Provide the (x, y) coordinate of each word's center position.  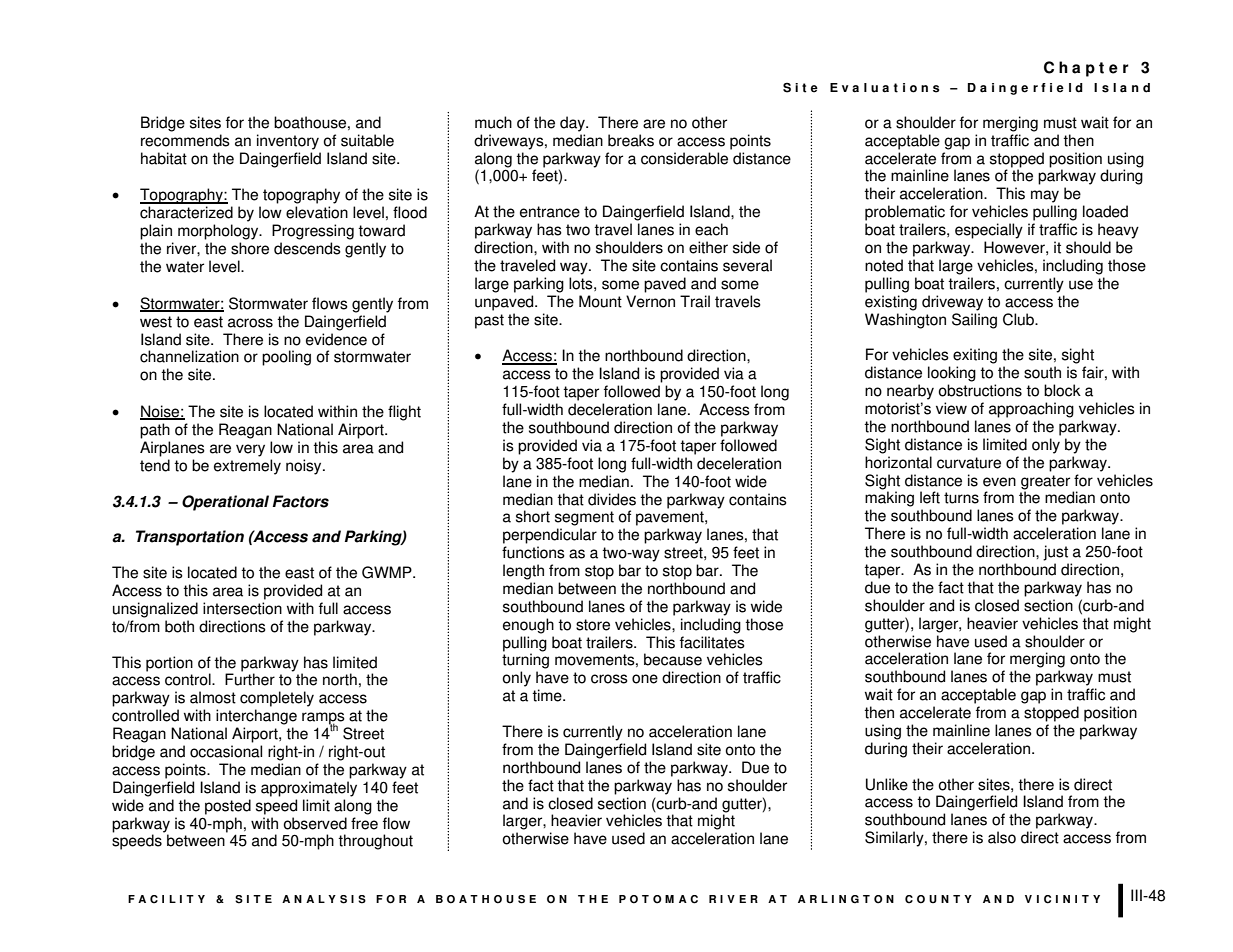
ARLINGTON (846, 899)
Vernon (650, 301)
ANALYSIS (324, 899)
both (179, 626)
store (593, 625)
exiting (975, 356)
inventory (288, 142)
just (1055, 553)
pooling (286, 358)
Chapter (1086, 69)
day (573, 124)
